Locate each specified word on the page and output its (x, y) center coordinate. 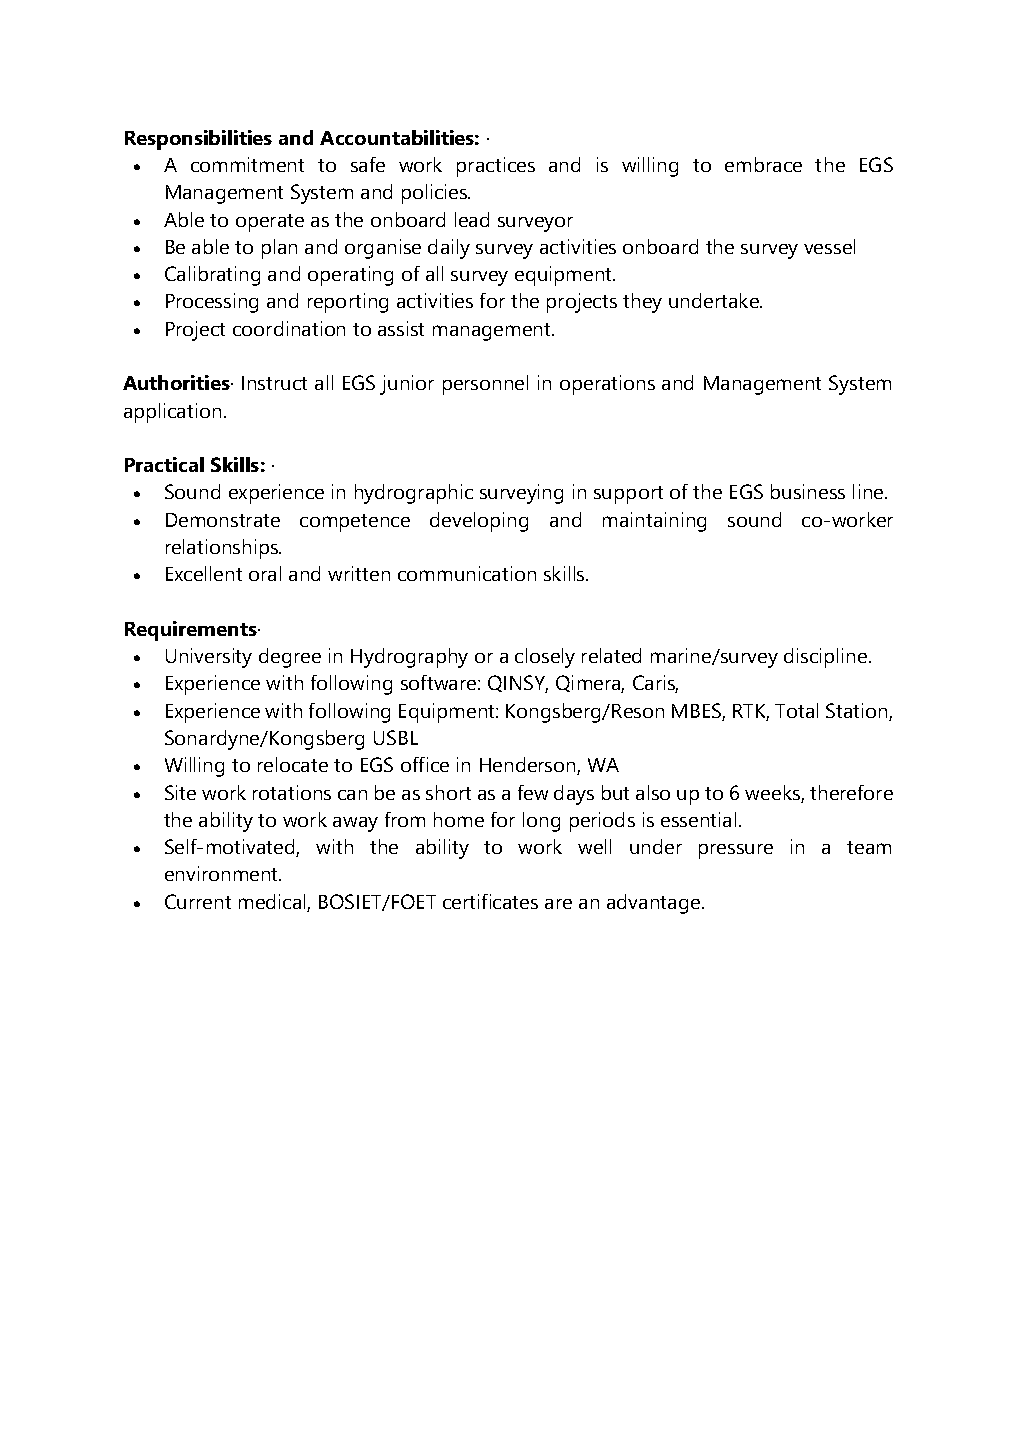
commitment (247, 164)
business (808, 491)
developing (479, 522)
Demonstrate (223, 520)
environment (223, 873)
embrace (763, 164)
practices (496, 167)
